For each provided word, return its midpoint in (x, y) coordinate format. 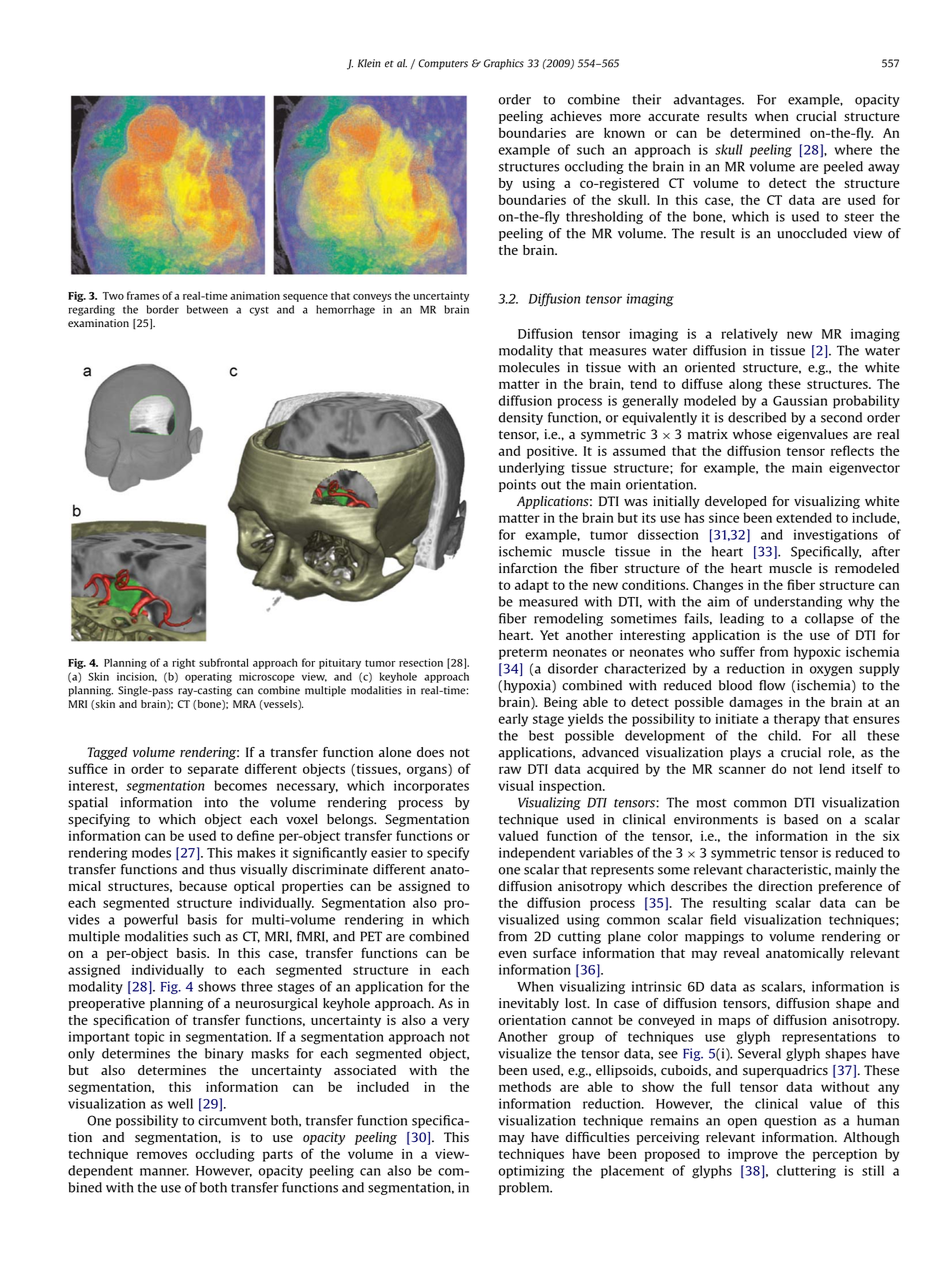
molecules (529, 367)
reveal (741, 953)
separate (213, 771)
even (512, 954)
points (517, 485)
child (784, 735)
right (183, 663)
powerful (151, 920)
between (207, 309)
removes (162, 1155)
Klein (369, 63)
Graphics (504, 64)
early (513, 720)
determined (765, 133)
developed (736, 502)
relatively (749, 335)
